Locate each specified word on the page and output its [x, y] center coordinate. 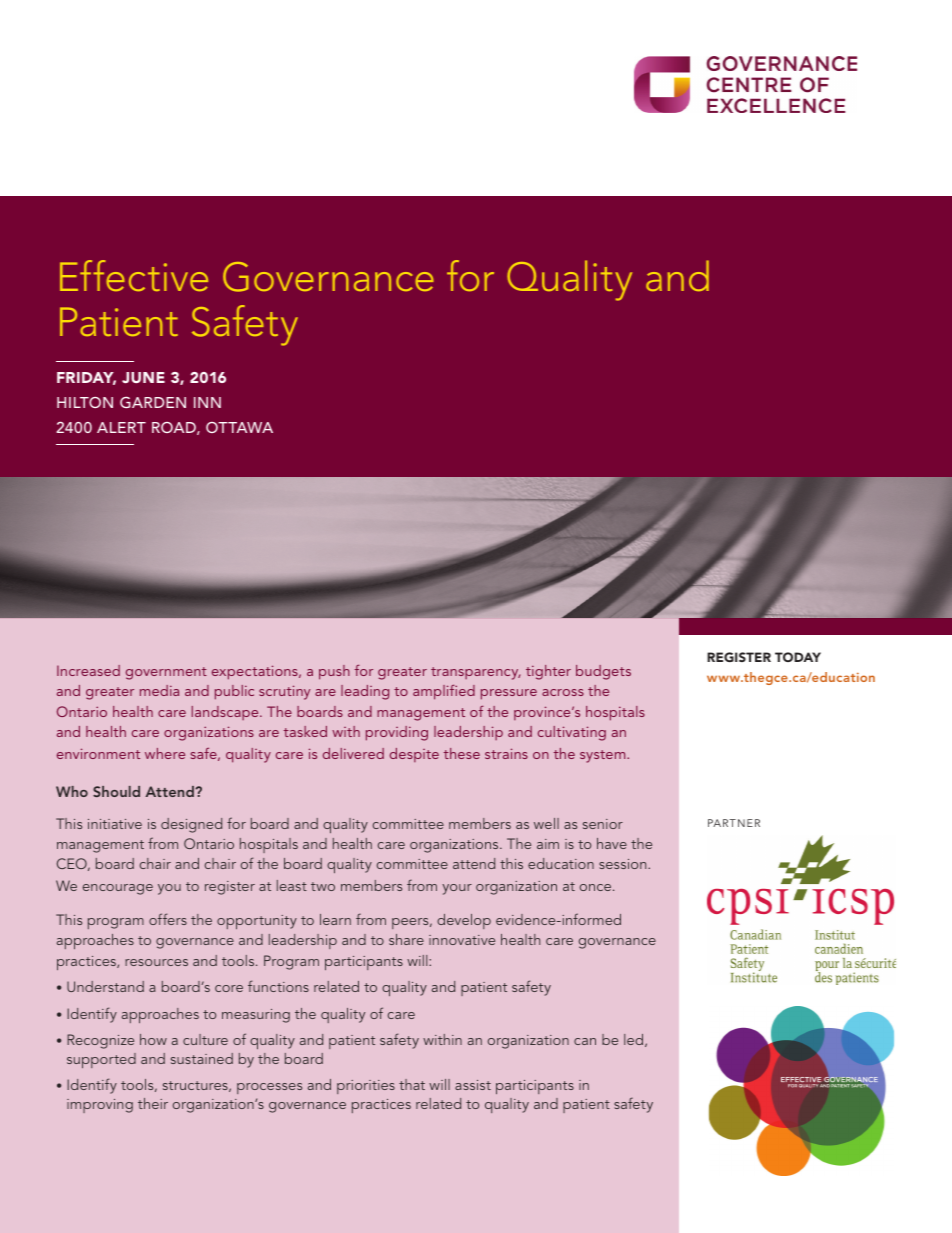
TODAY [798, 657]
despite [414, 755]
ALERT [121, 427]
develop [464, 921]
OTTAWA [239, 427]
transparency [475, 673]
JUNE [143, 377]
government [166, 673]
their [153, 1103]
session [624, 864]
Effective [134, 275]
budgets [603, 672]
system [604, 756]
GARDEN [153, 402]
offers [168, 919]
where [165, 753]
